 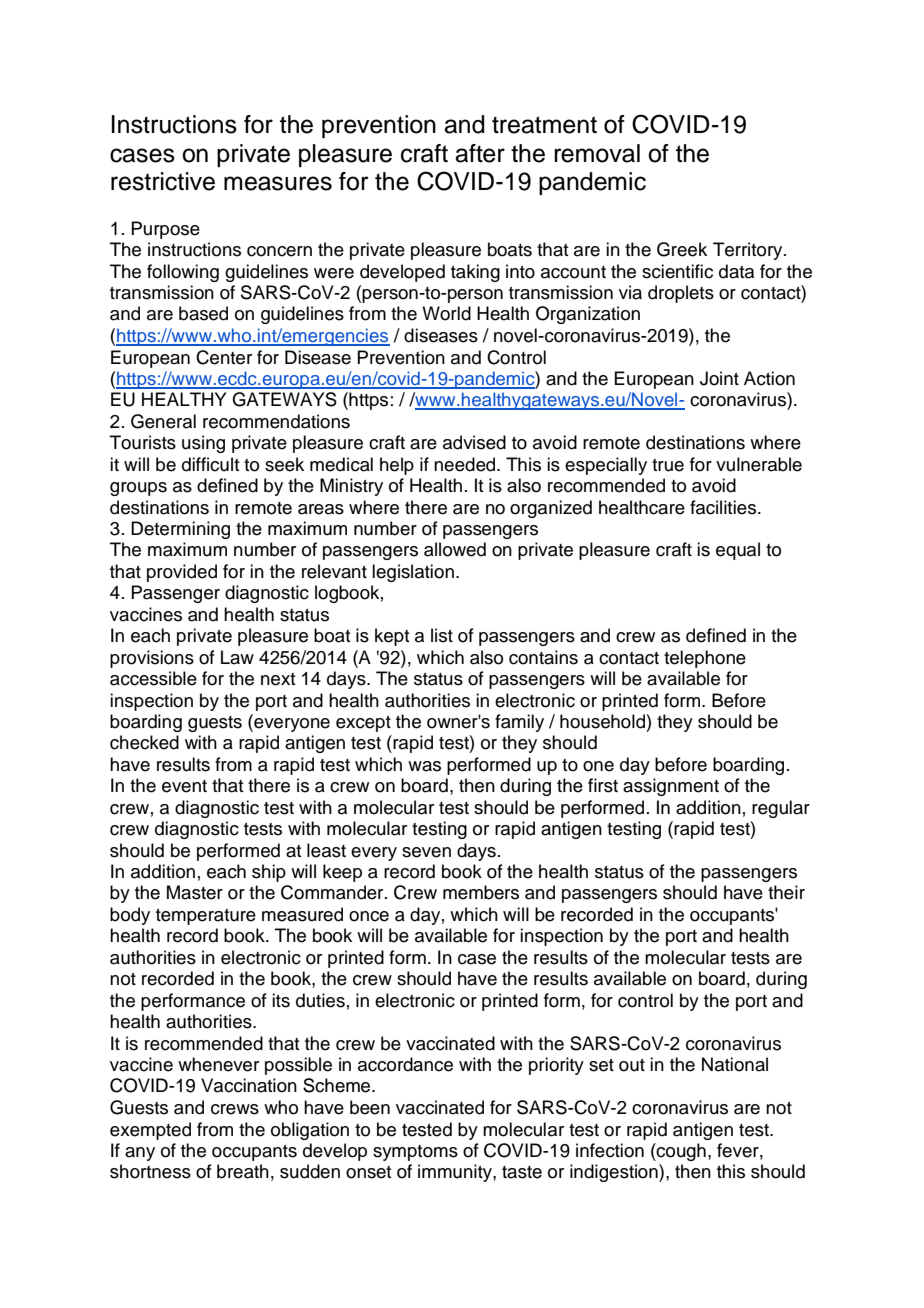 What do you see at coordinates (480, 153) in the screenshot?
I see `after` at bounding box center [480, 153].
